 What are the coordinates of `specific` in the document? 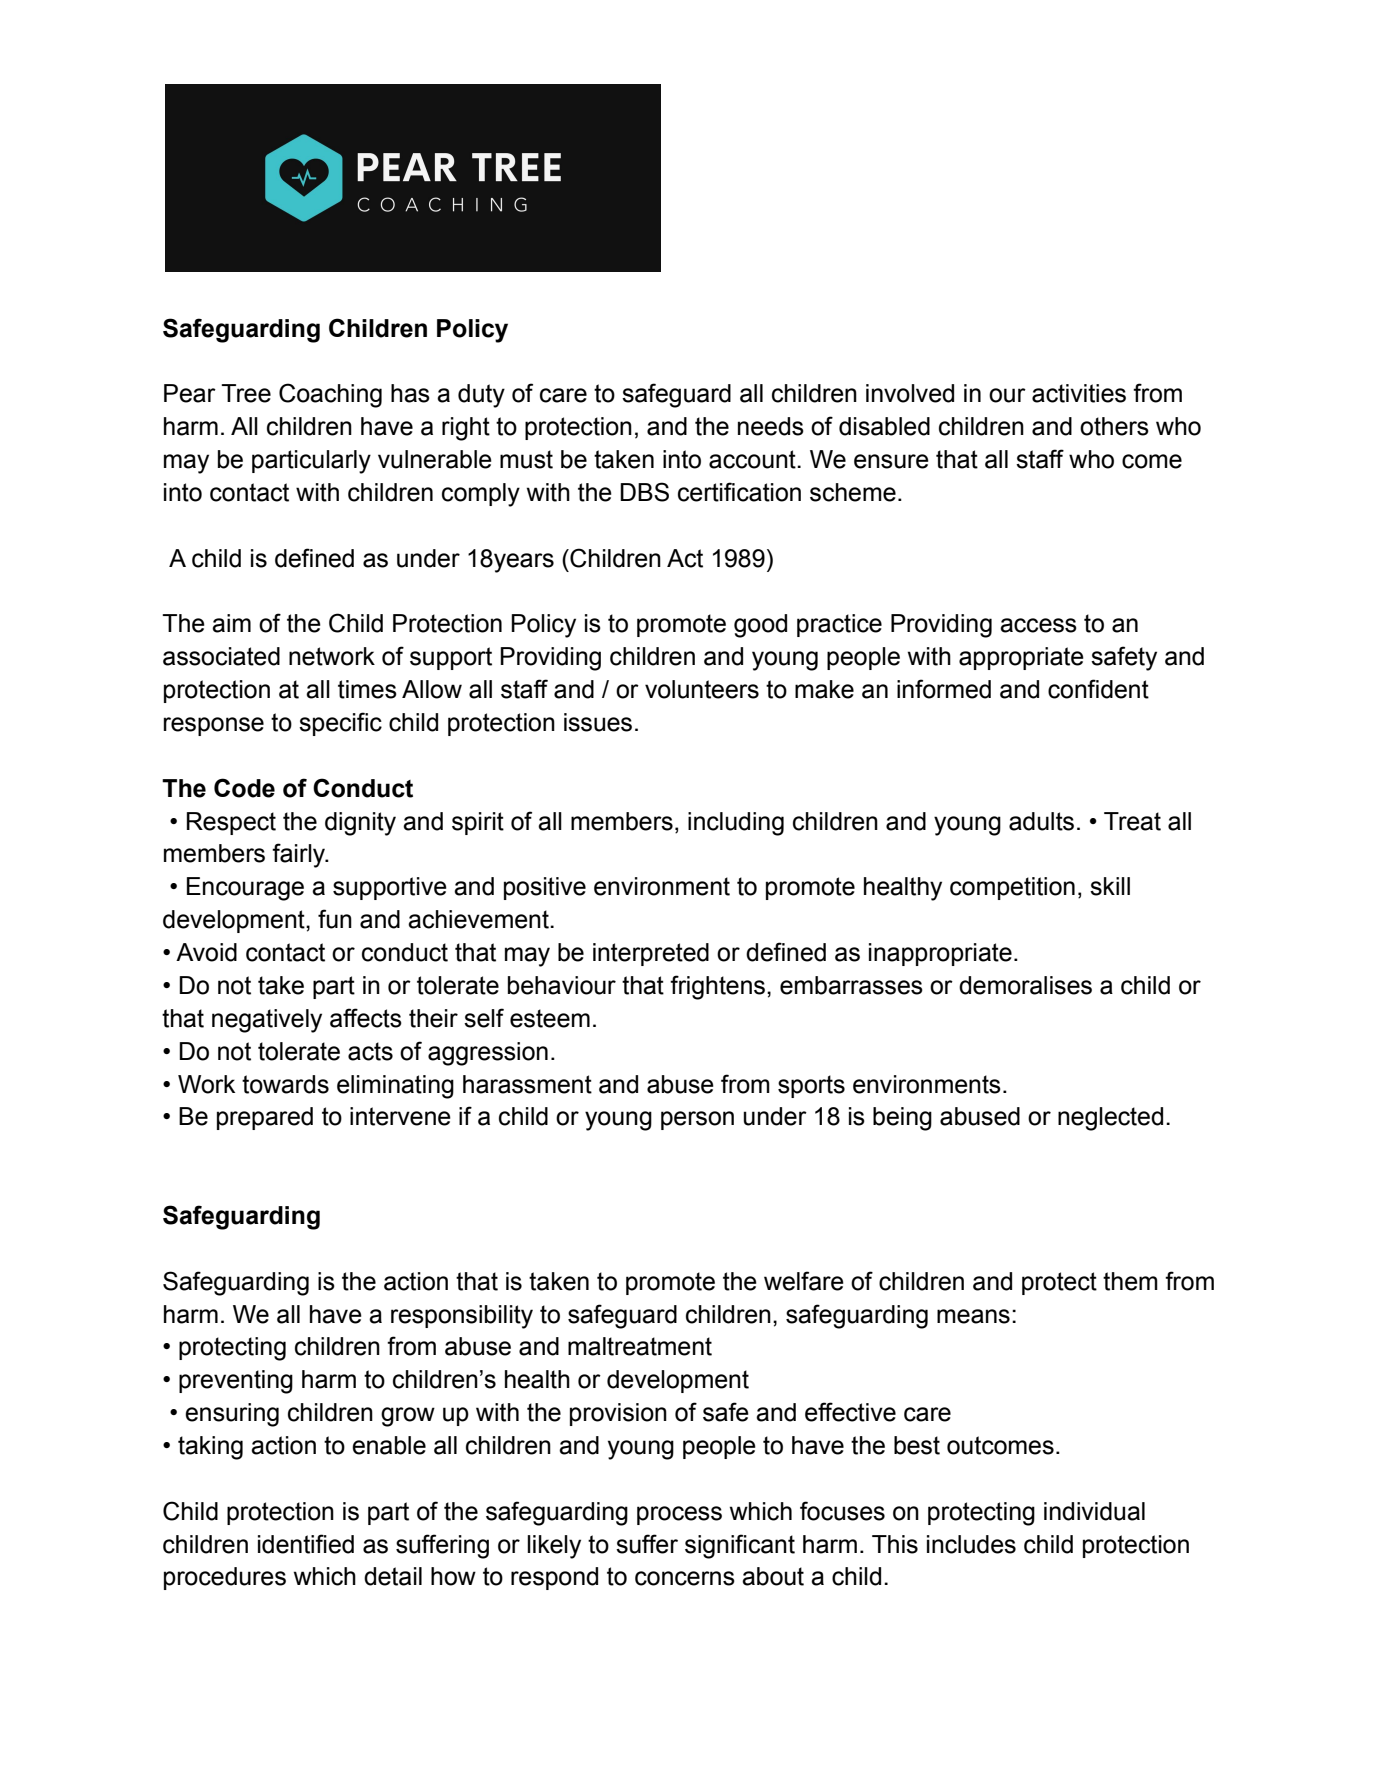 It's located at (340, 724).
